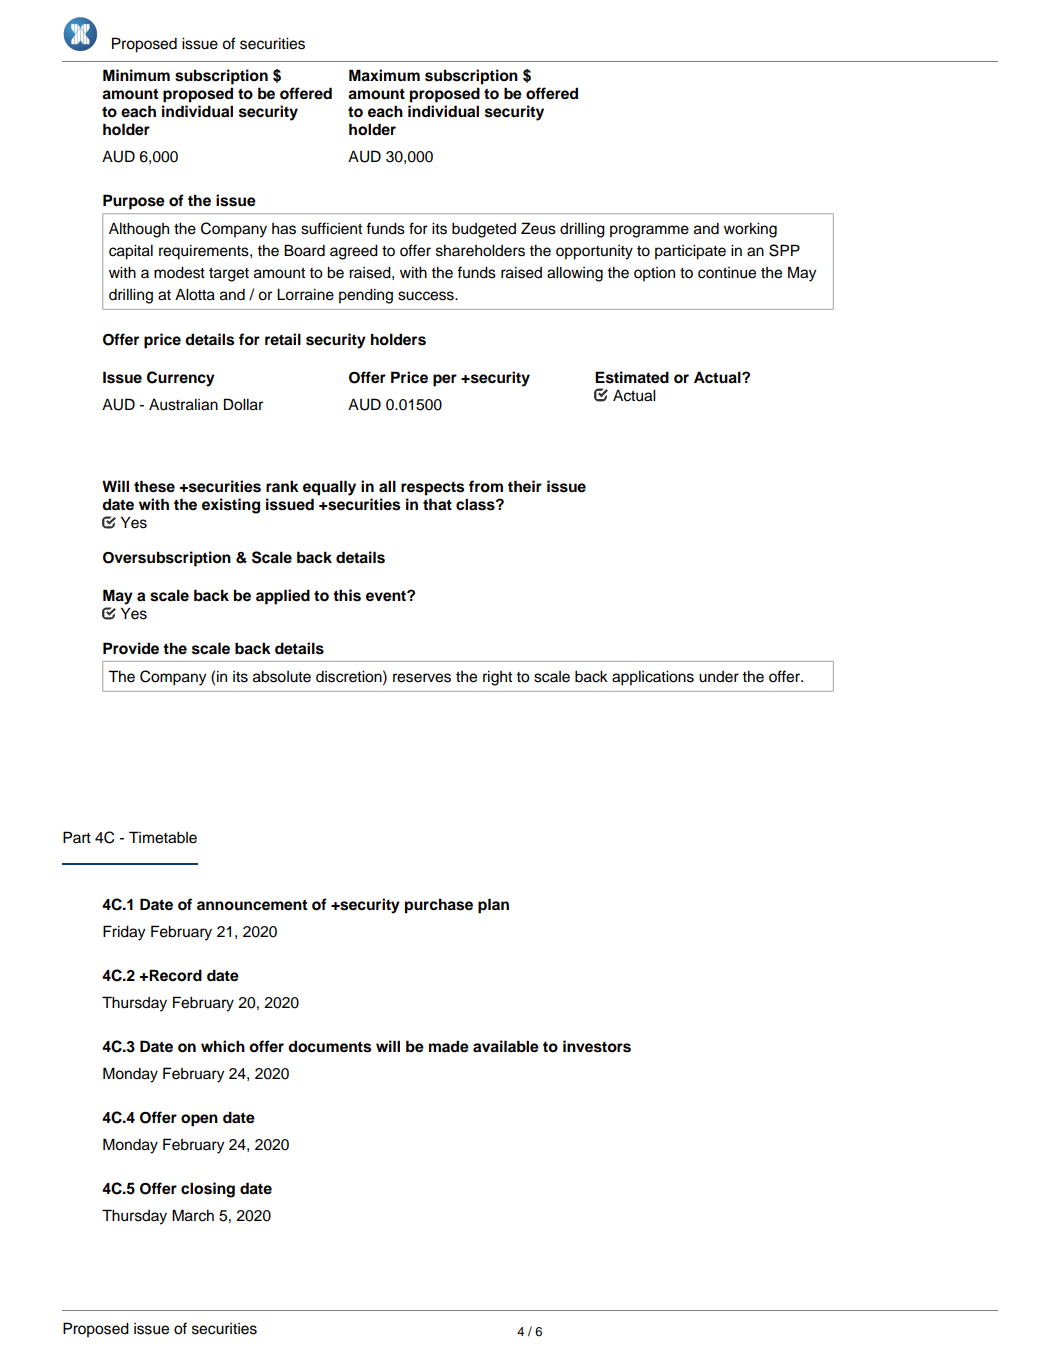 This screenshot has height=1372, width=1060. What do you see at coordinates (384, 75) in the screenshot?
I see `Maximum` at bounding box center [384, 75].
